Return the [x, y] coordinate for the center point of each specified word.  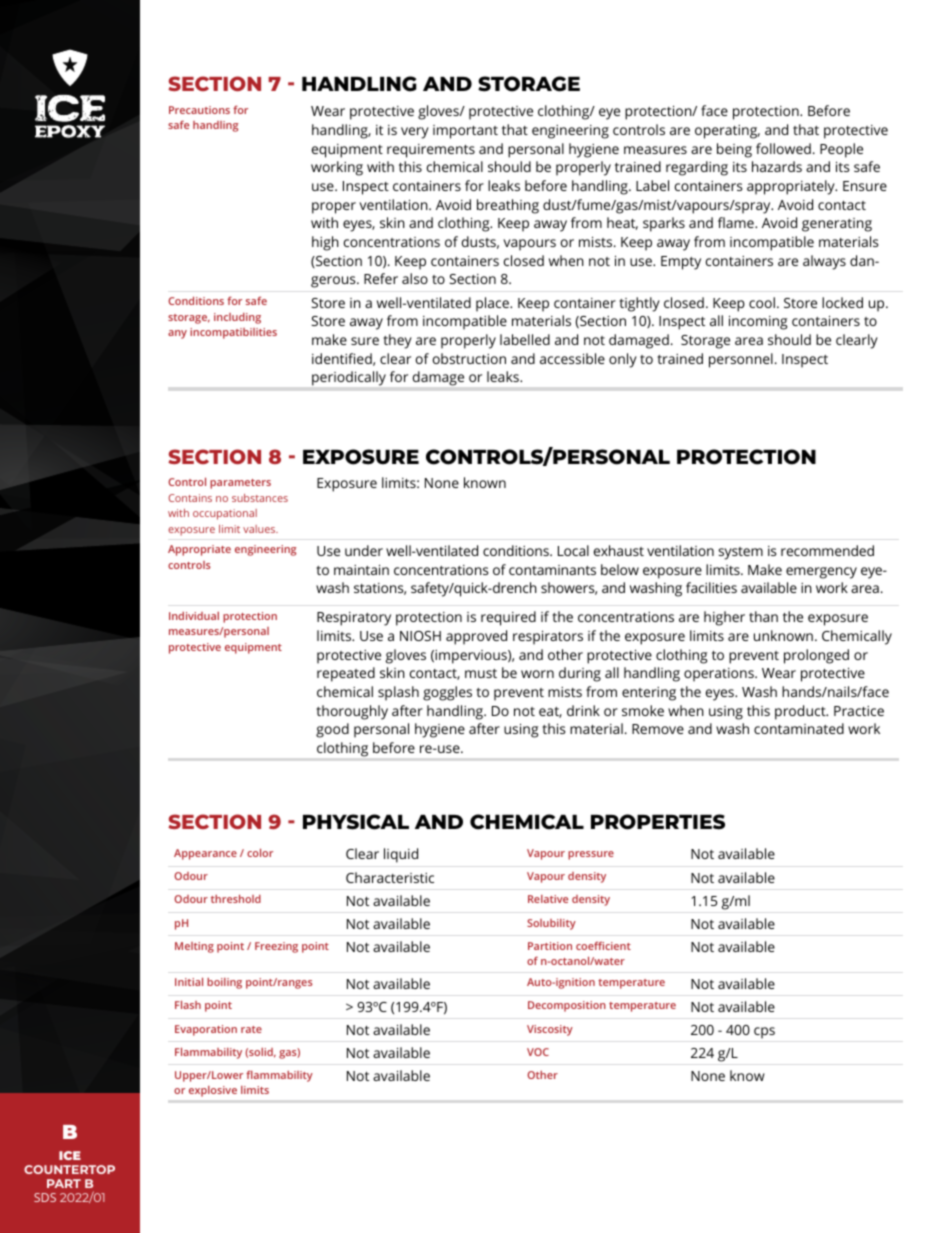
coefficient [603, 946]
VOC [538, 1052]
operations [720, 675]
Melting [194, 947]
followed [783, 148]
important [465, 132]
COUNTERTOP [69, 1169]
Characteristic [390, 877]
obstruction [469, 358]
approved [476, 637]
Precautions [199, 110]
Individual [194, 616]
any [177, 334]
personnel [741, 360]
